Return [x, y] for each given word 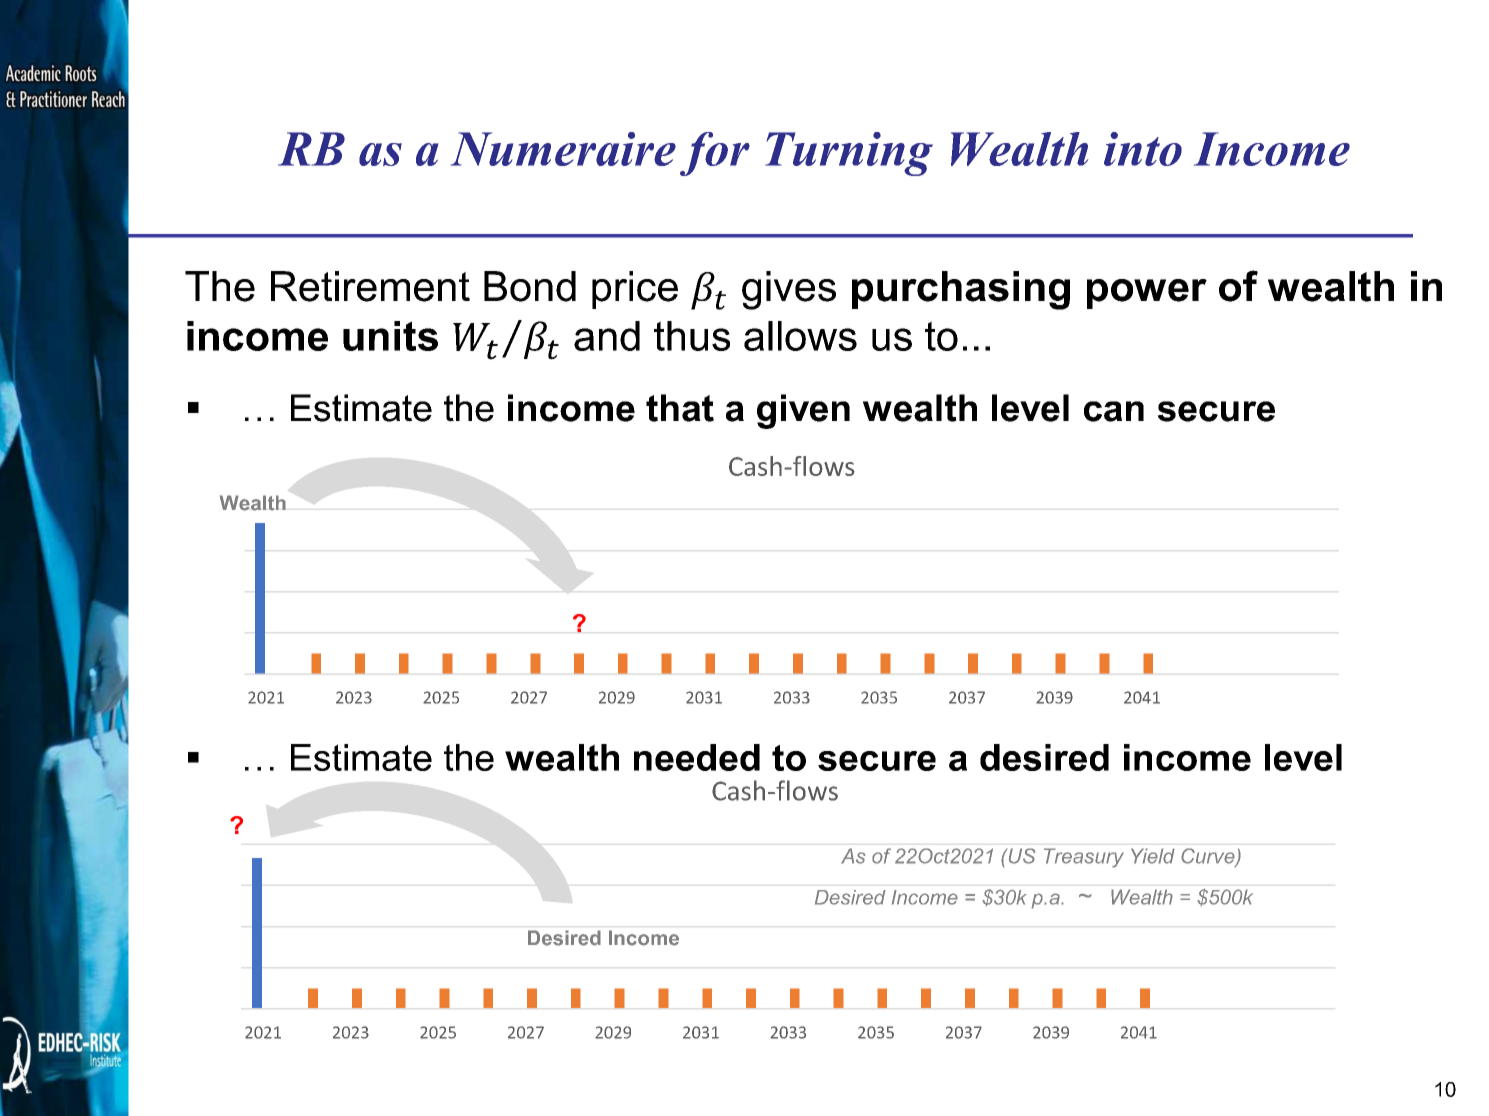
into [1143, 149]
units [390, 336]
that [680, 408]
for [715, 154]
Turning [849, 154]
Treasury [1084, 858]
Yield [1153, 856]
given [803, 411]
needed [697, 757]
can [1114, 411]
